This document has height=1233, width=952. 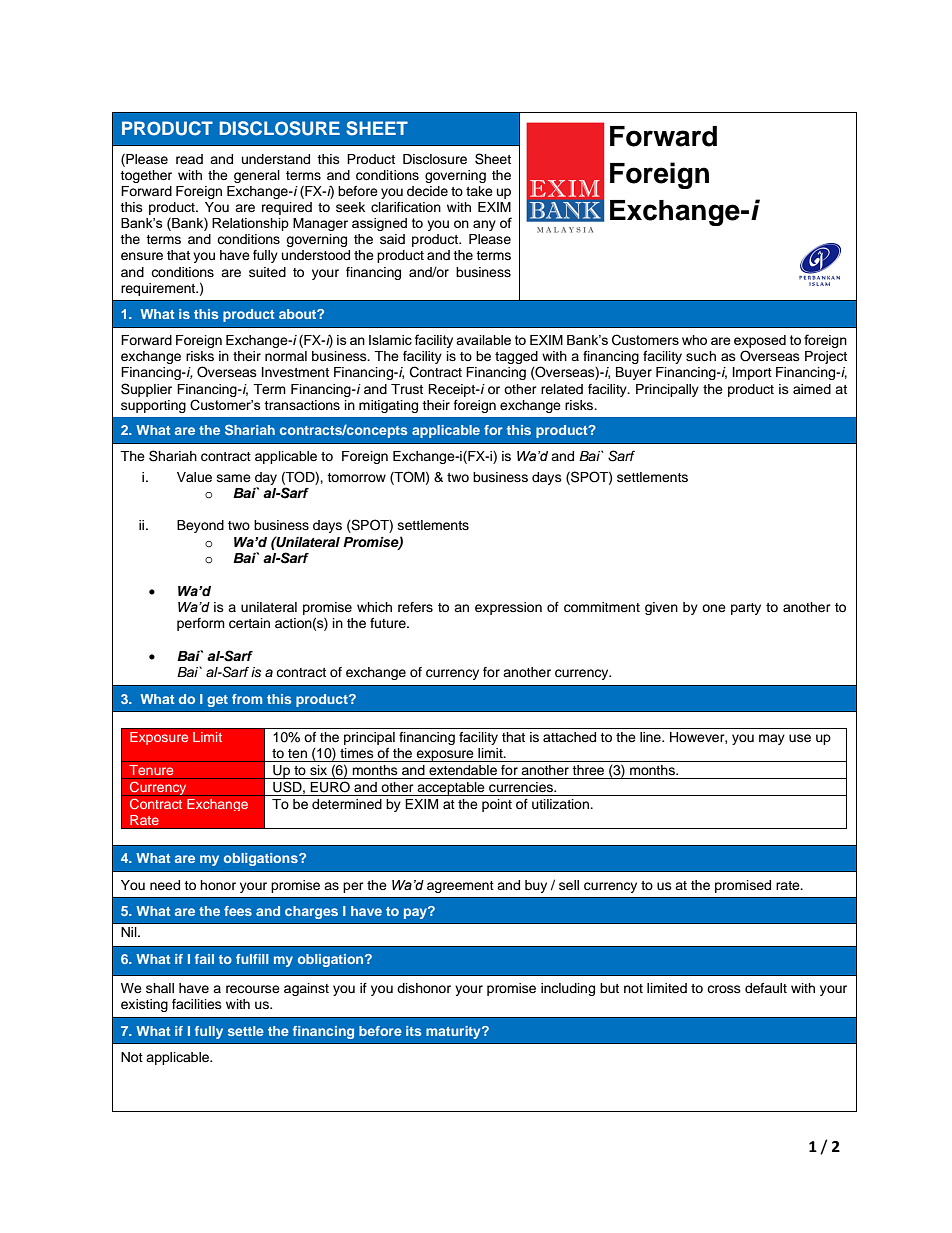 What do you see at coordinates (197, 1004) in the document?
I see `facilities` at bounding box center [197, 1004].
